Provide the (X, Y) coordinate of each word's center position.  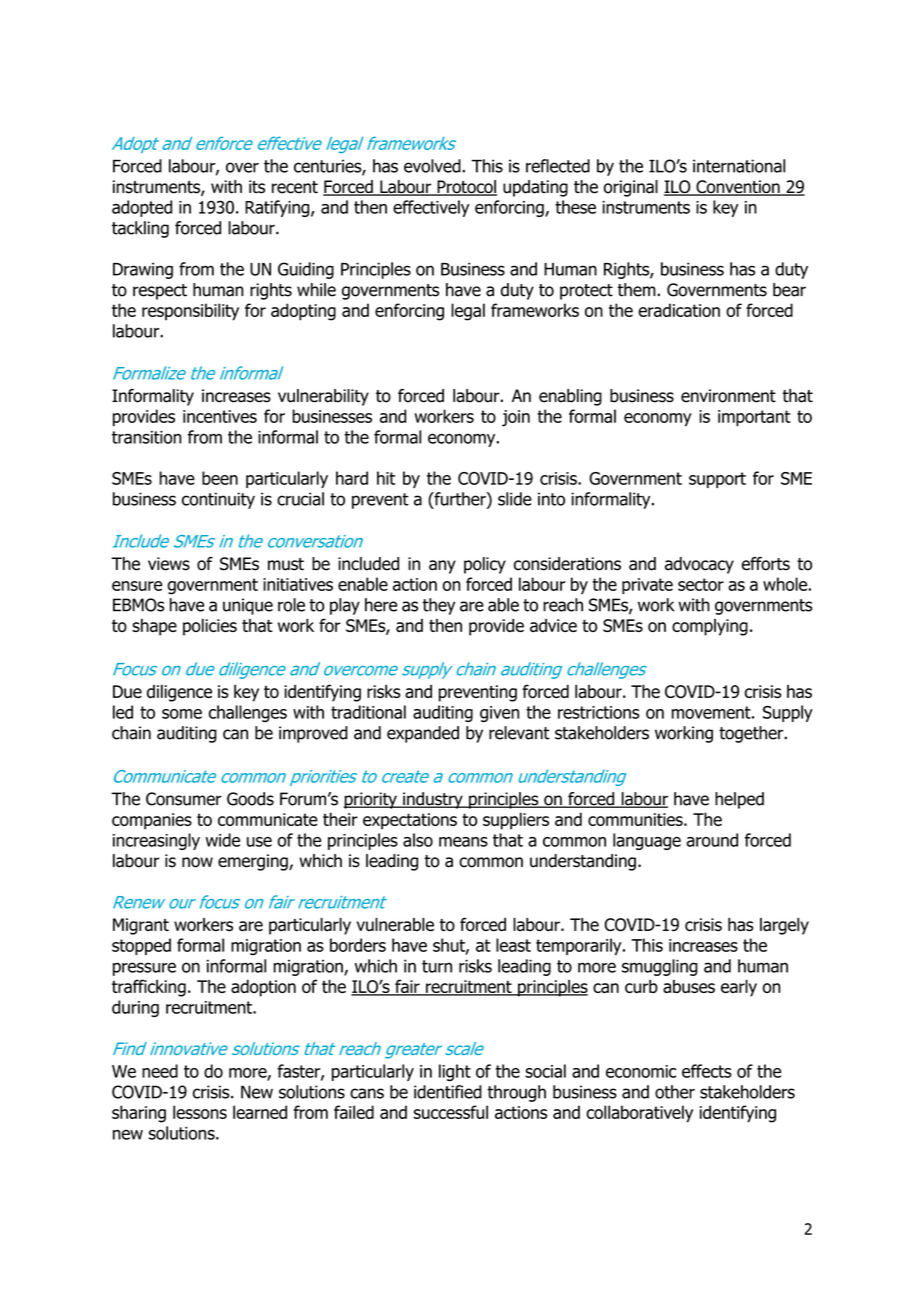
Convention (738, 188)
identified (448, 1092)
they (439, 606)
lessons (200, 1112)
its (257, 187)
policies (210, 627)
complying (710, 627)
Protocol (466, 188)
